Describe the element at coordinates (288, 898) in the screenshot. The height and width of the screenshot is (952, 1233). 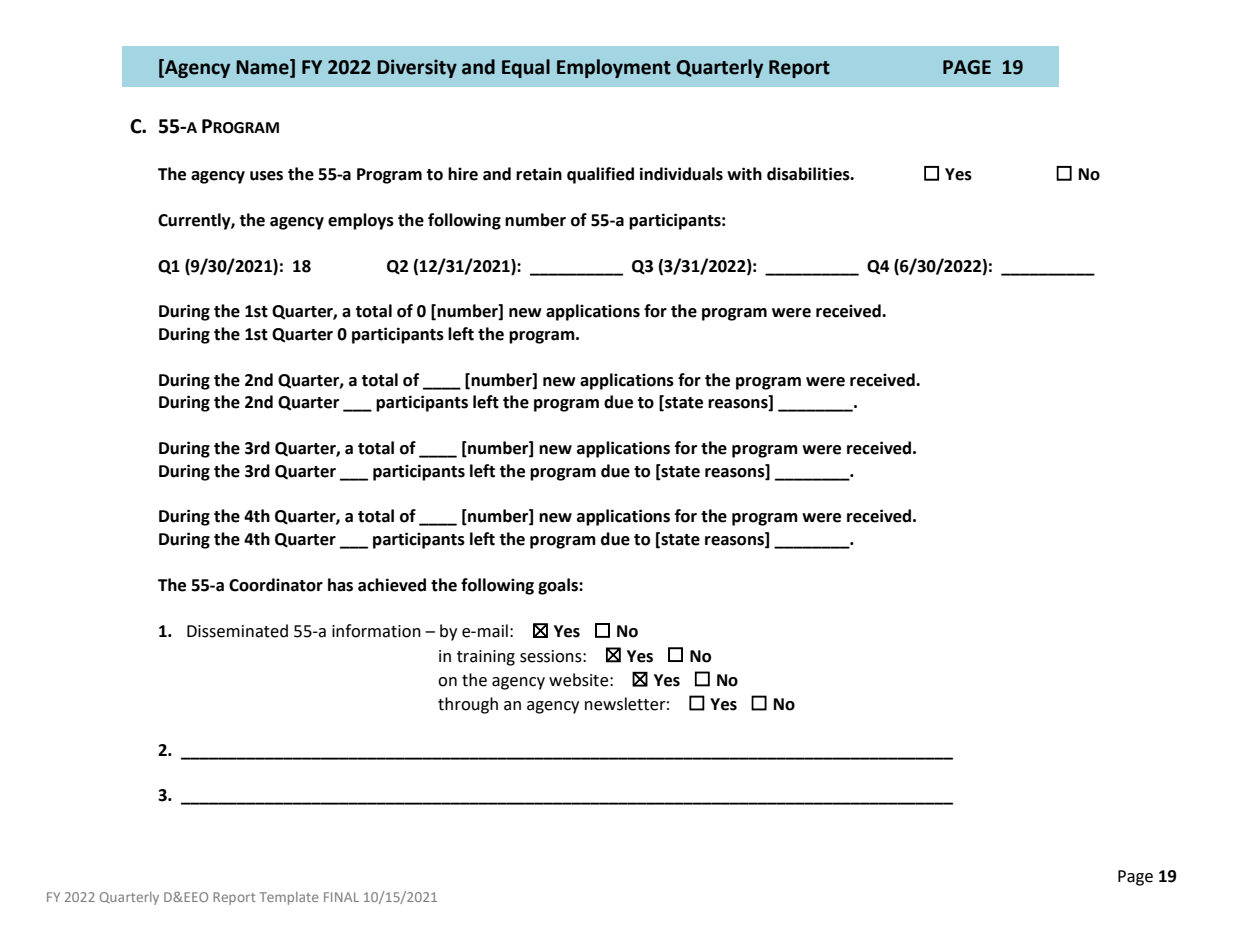
I see `Template` at that location.
